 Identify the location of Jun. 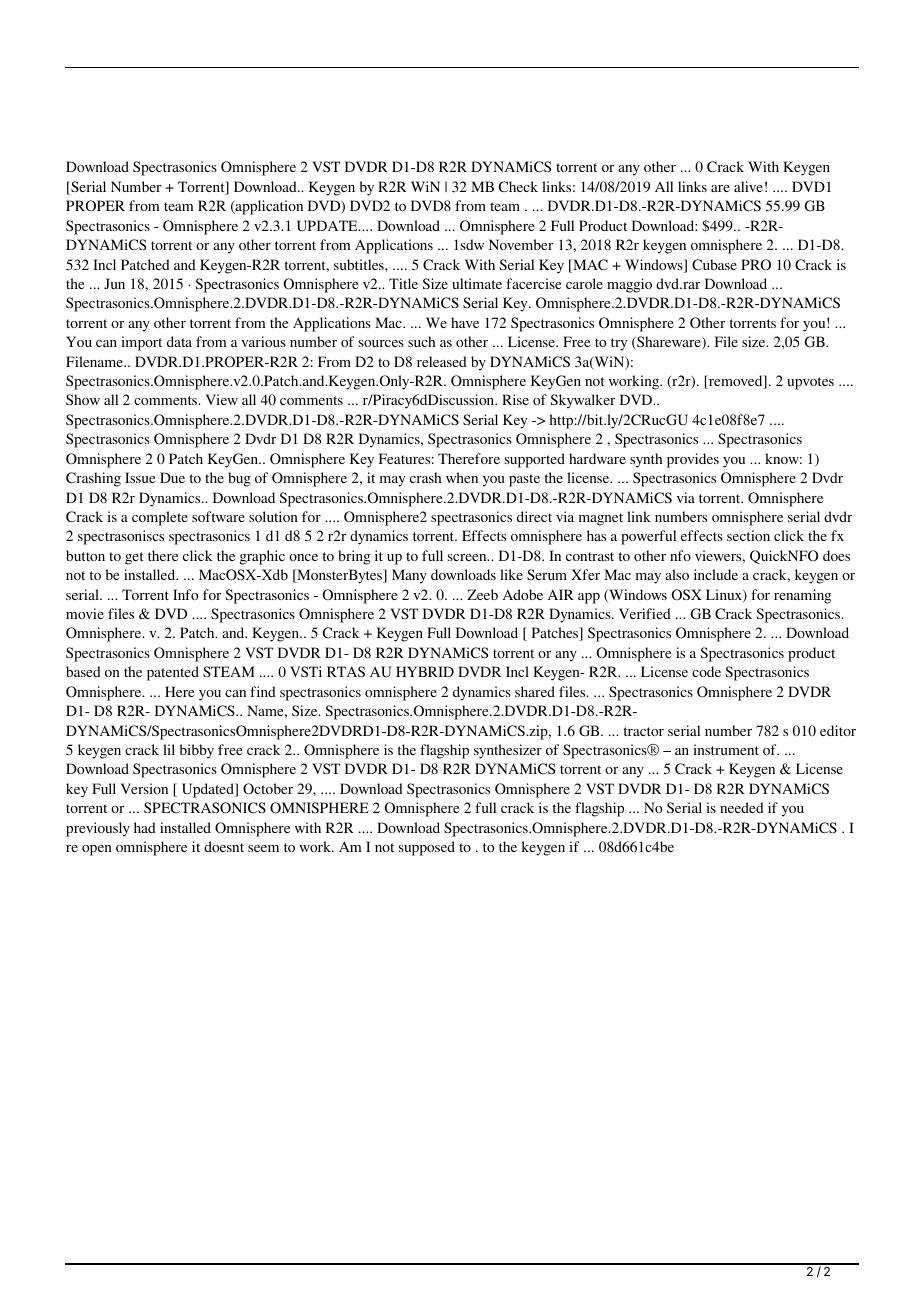
(114, 283).
